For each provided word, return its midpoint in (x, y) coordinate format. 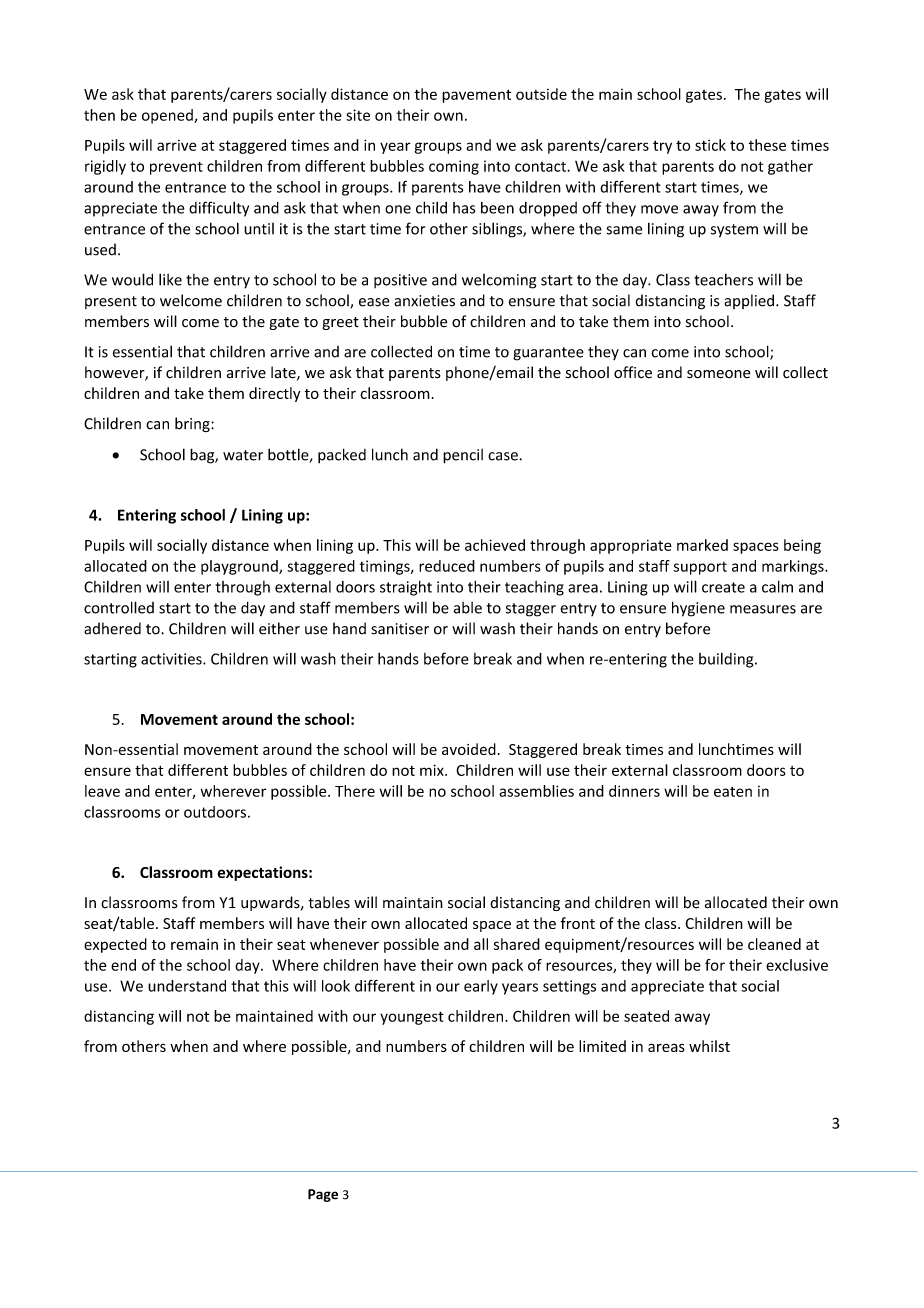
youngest (412, 1018)
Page (323, 1195)
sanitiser (400, 629)
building (727, 660)
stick (710, 145)
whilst (709, 1046)
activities (172, 659)
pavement (476, 96)
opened (168, 116)
